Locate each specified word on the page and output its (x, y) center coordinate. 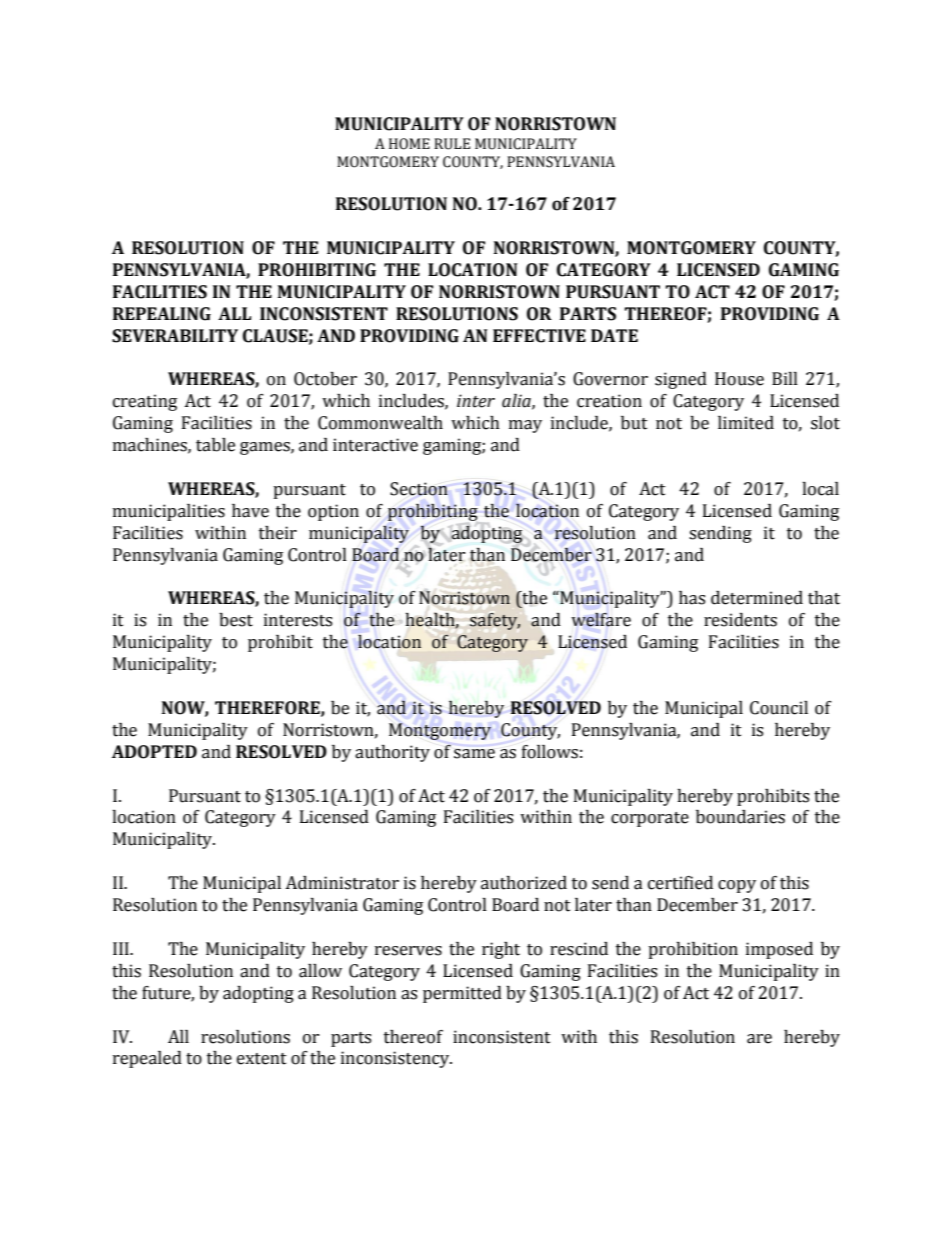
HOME (409, 144)
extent (262, 1059)
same (474, 754)
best (236, 620)
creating (145, 402)
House (739, 379)
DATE (614, 335)
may (525, 426)
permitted (462, 994)
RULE (452, 144)
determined (757, 598)
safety (495, 621)
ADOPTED (154, 752)
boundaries (740, 817)
